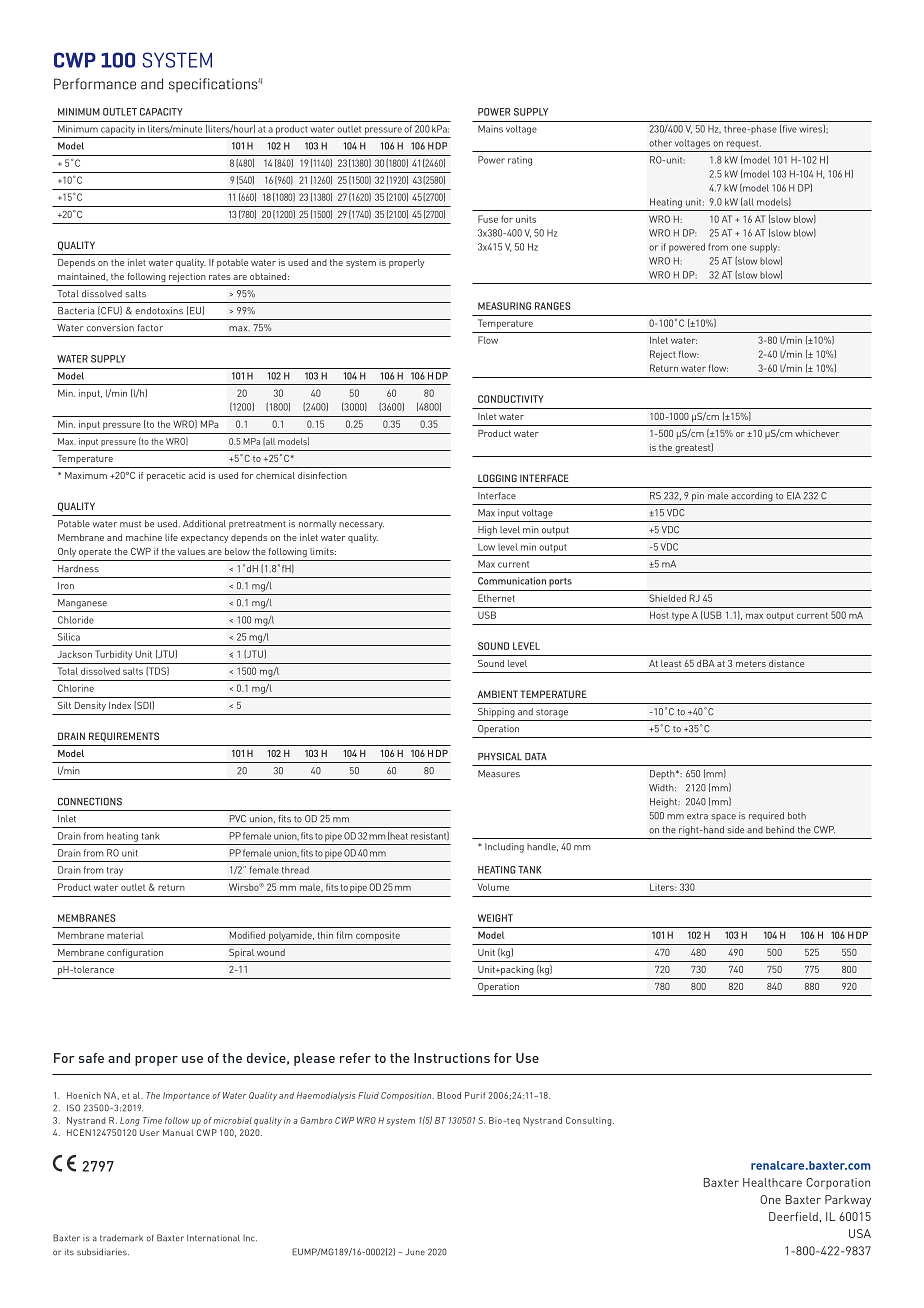  I want to click on behind, so click(780, 830).
